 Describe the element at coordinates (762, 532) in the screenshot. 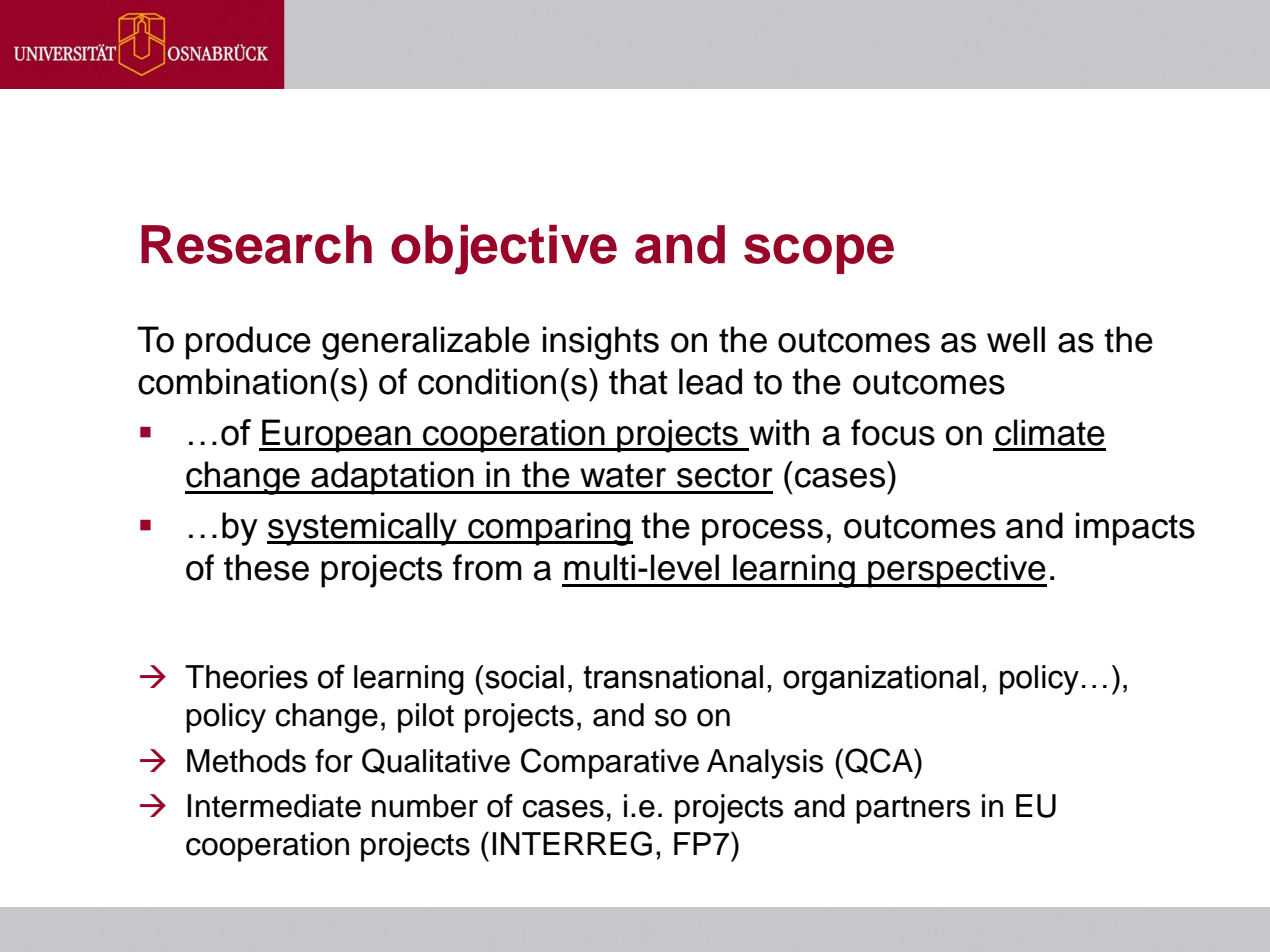

I see `process` at that location.
